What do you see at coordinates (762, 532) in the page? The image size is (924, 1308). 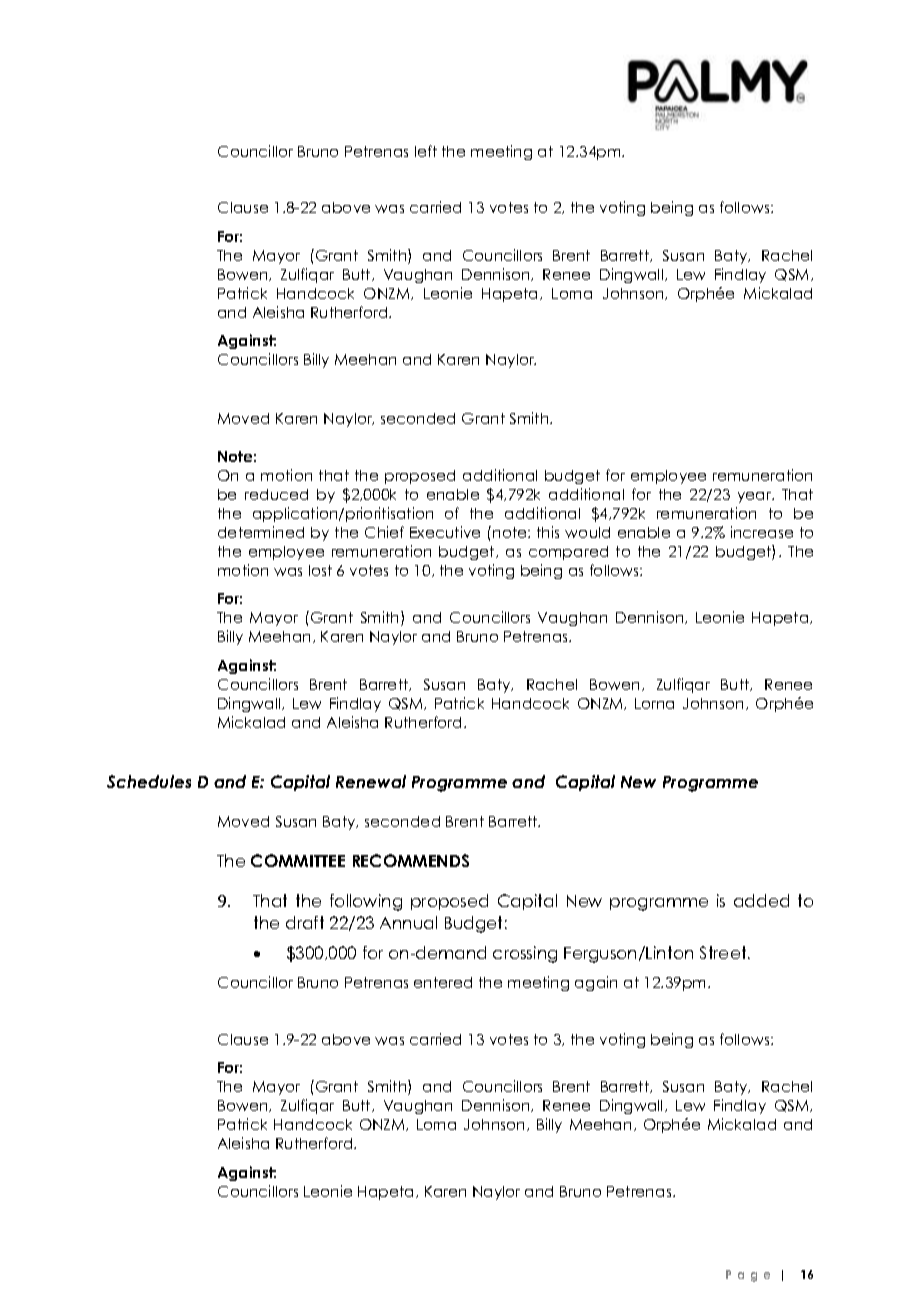 I see `increase` at bounding box center [762, 532].
